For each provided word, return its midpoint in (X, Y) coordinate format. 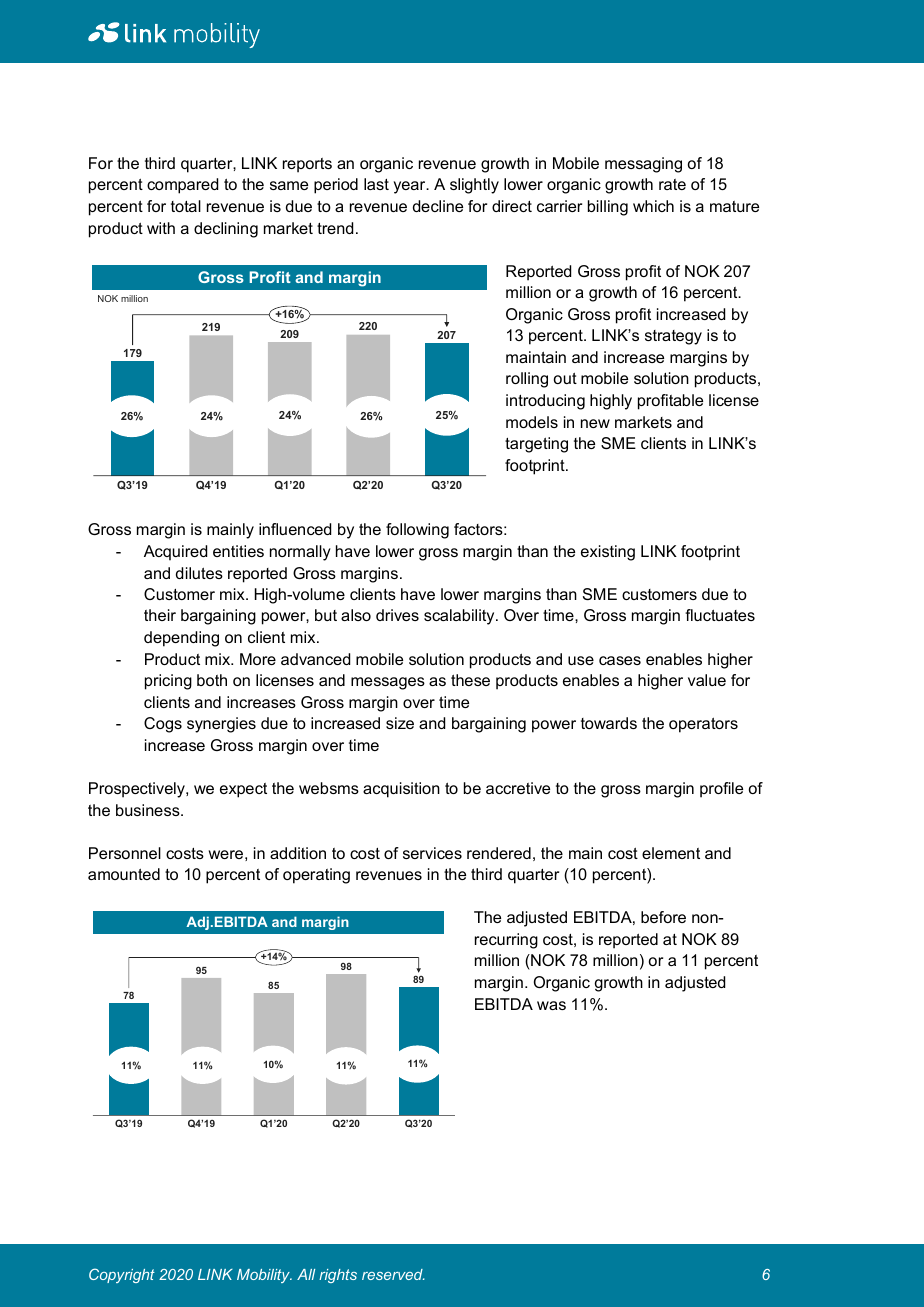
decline (438, 206)
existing (608, 553)
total (186, 206)
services (432, 853)
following (417, 531)
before (663, 917)
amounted (124, 874)
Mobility (264, 1276)
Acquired (175, 553)
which (653, 206)
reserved (393, 1274)
